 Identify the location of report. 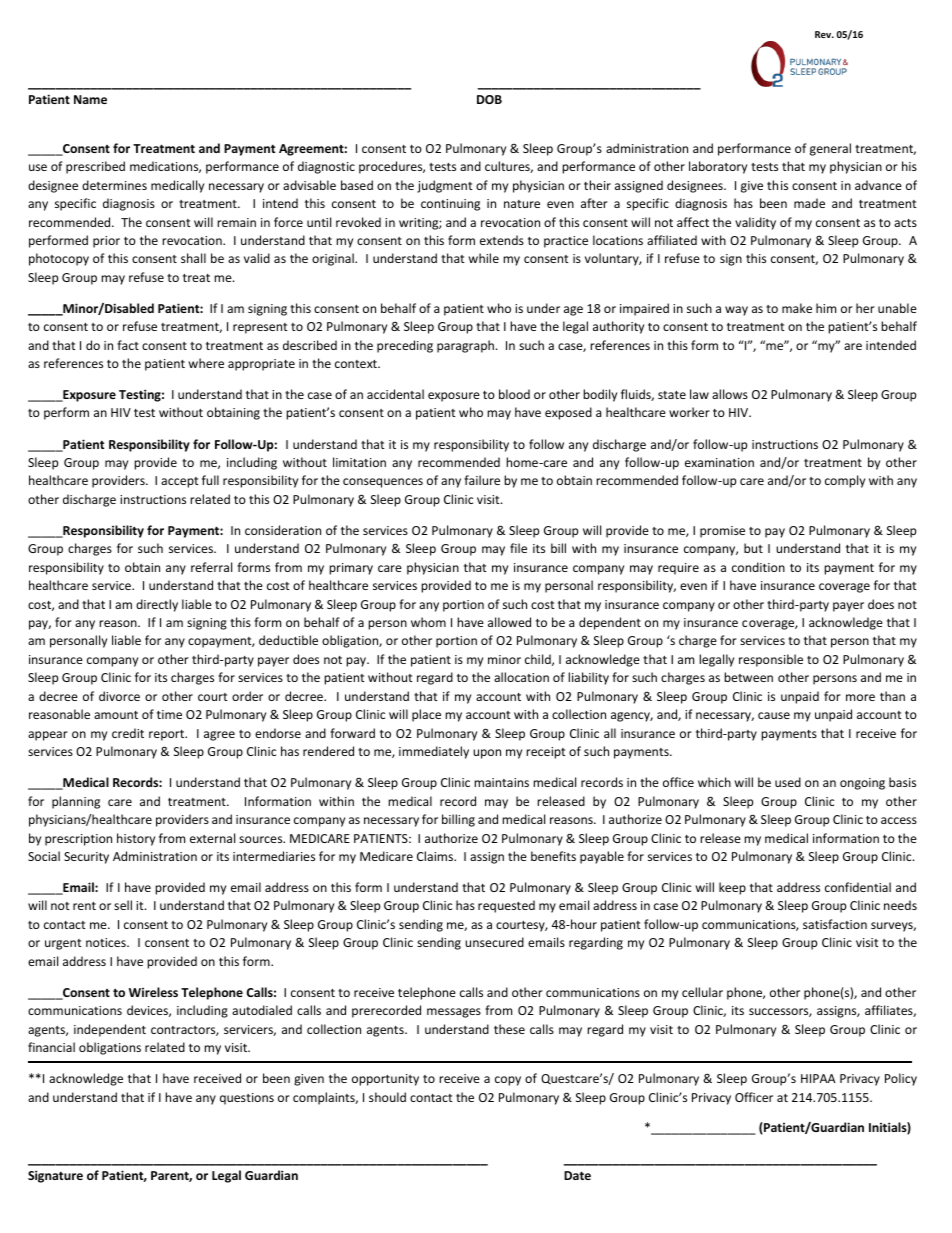
(168, 735).
